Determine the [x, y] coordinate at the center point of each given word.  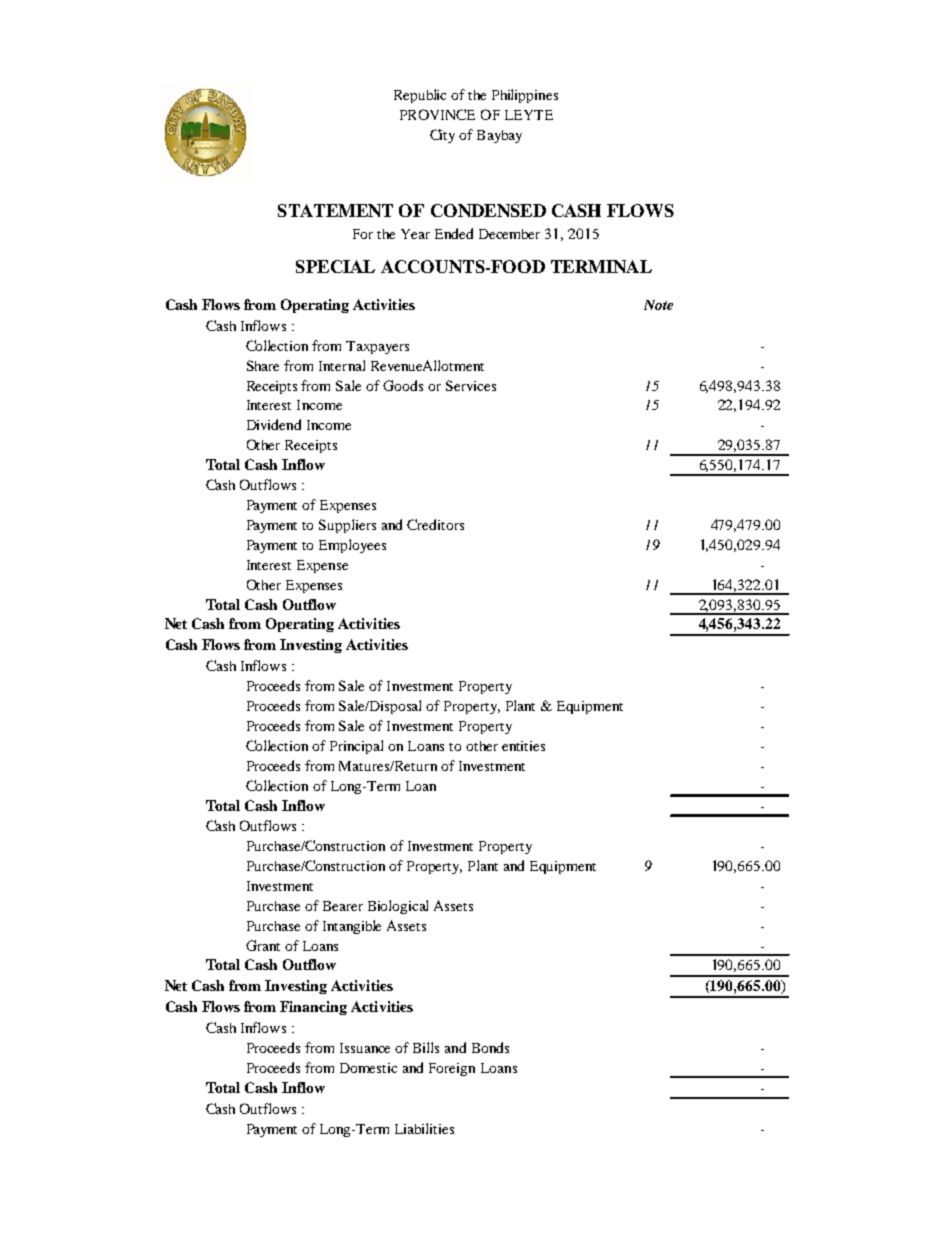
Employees [352, 546]
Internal [342, 365]
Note [658, 305]
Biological [398, 907]
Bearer [343, 906]
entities [523, 746]
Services [471, 385]
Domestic [368, 1068]
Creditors [435, 524]
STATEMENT [335, 210]
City [442, 136]
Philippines [525, 96]
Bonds [490, 1047]
